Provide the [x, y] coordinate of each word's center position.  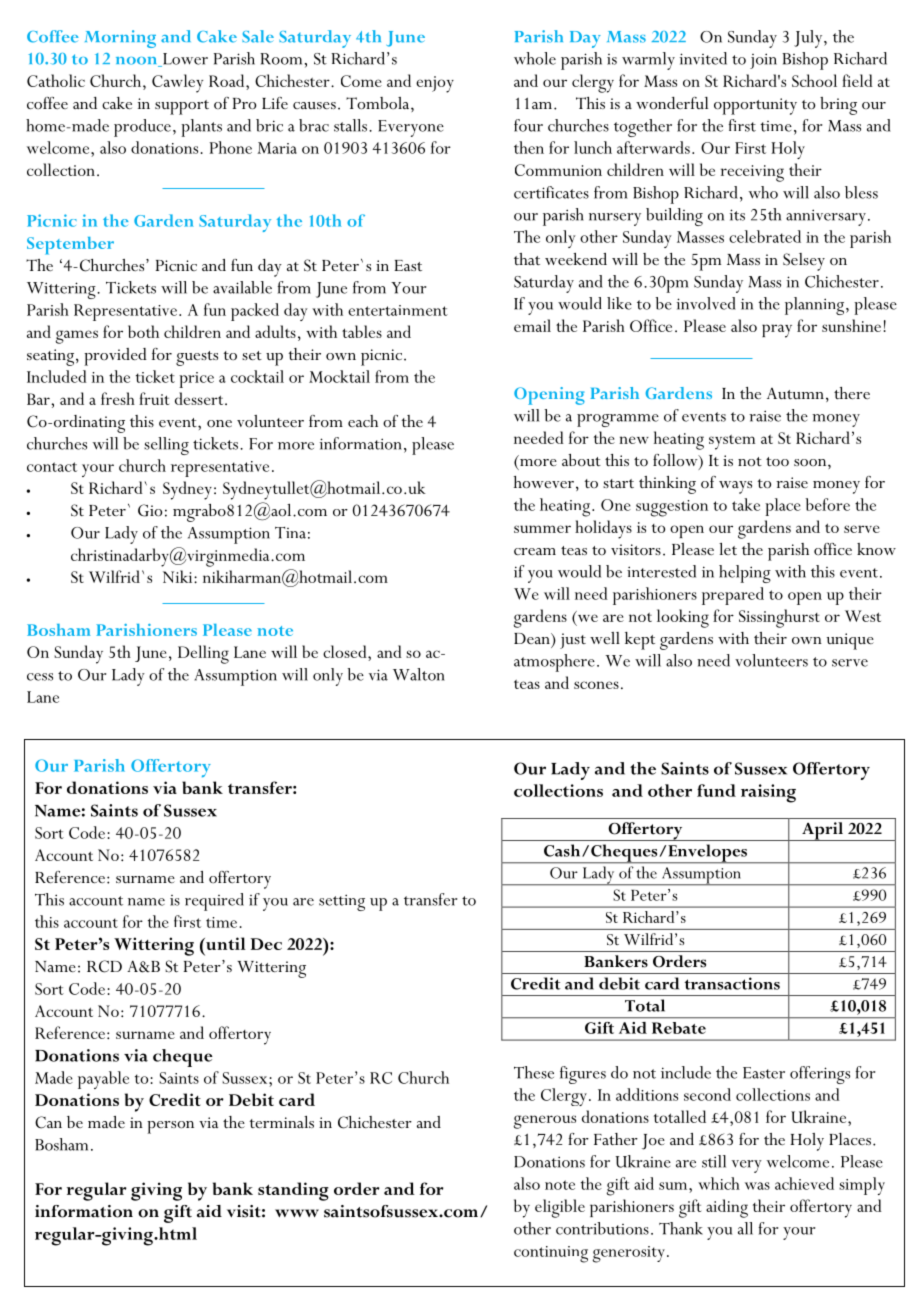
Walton [419, 674]
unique [850, 641]
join [763, 61]
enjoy [435, 84]
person [170, 1127]
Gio [150, 510]
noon [138, 62]
